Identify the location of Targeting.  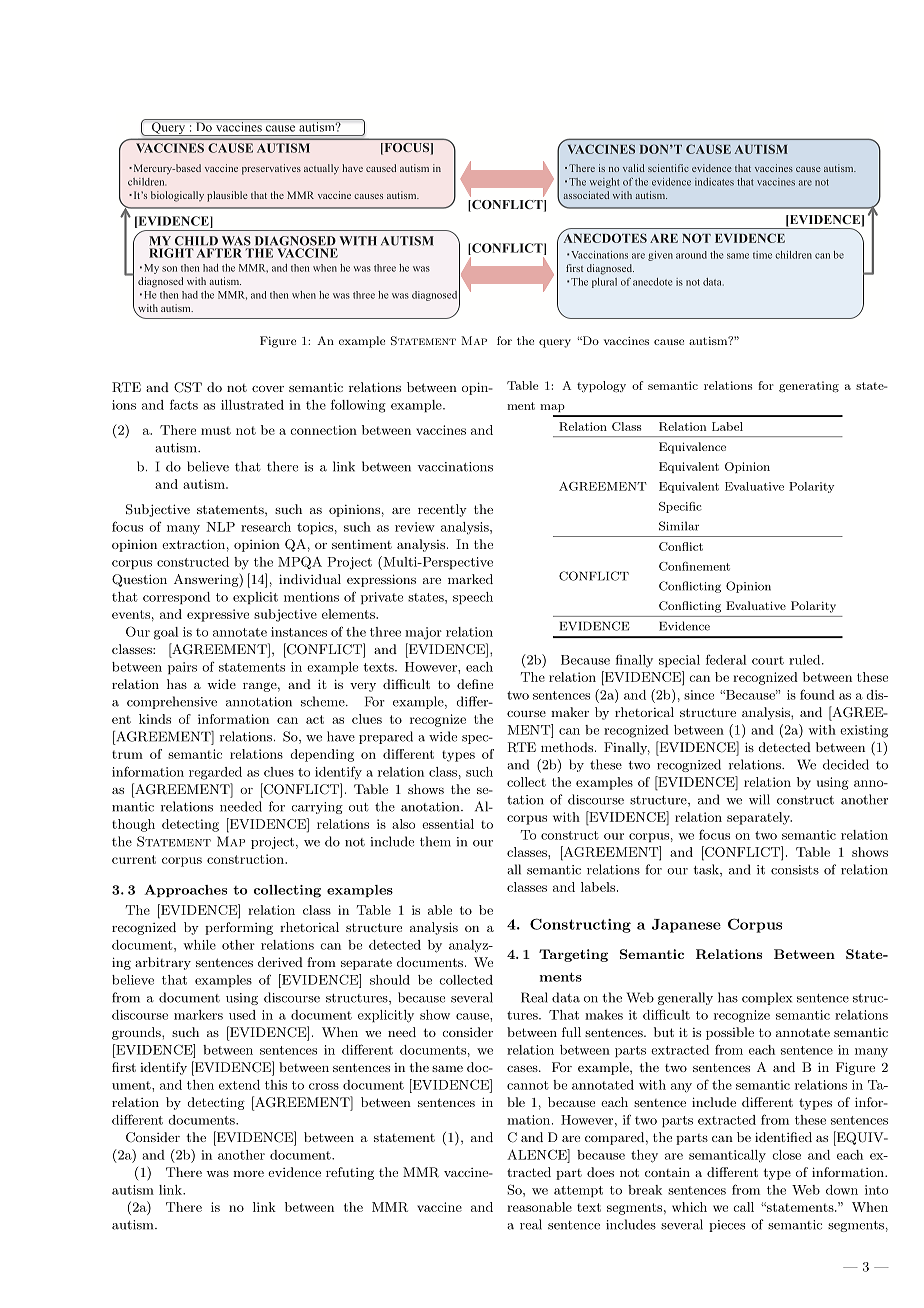
(573, 955).
